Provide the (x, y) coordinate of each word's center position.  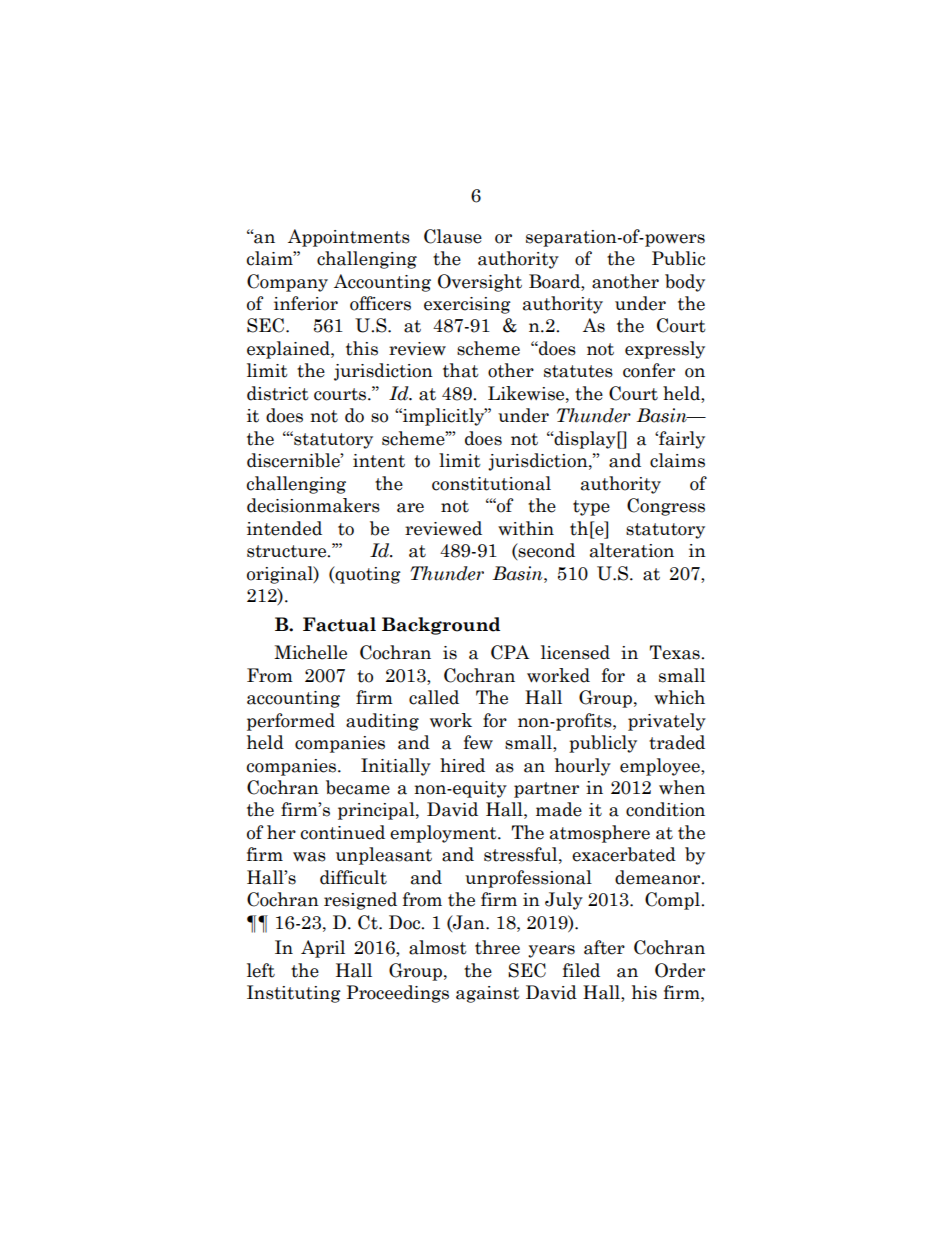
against (488, 994)
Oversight (480, 283)
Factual (339, 624)
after (604, 947)
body (685, 283)
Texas (675, 652)
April (323, 949)
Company (287, 283)
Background (441, 626)
